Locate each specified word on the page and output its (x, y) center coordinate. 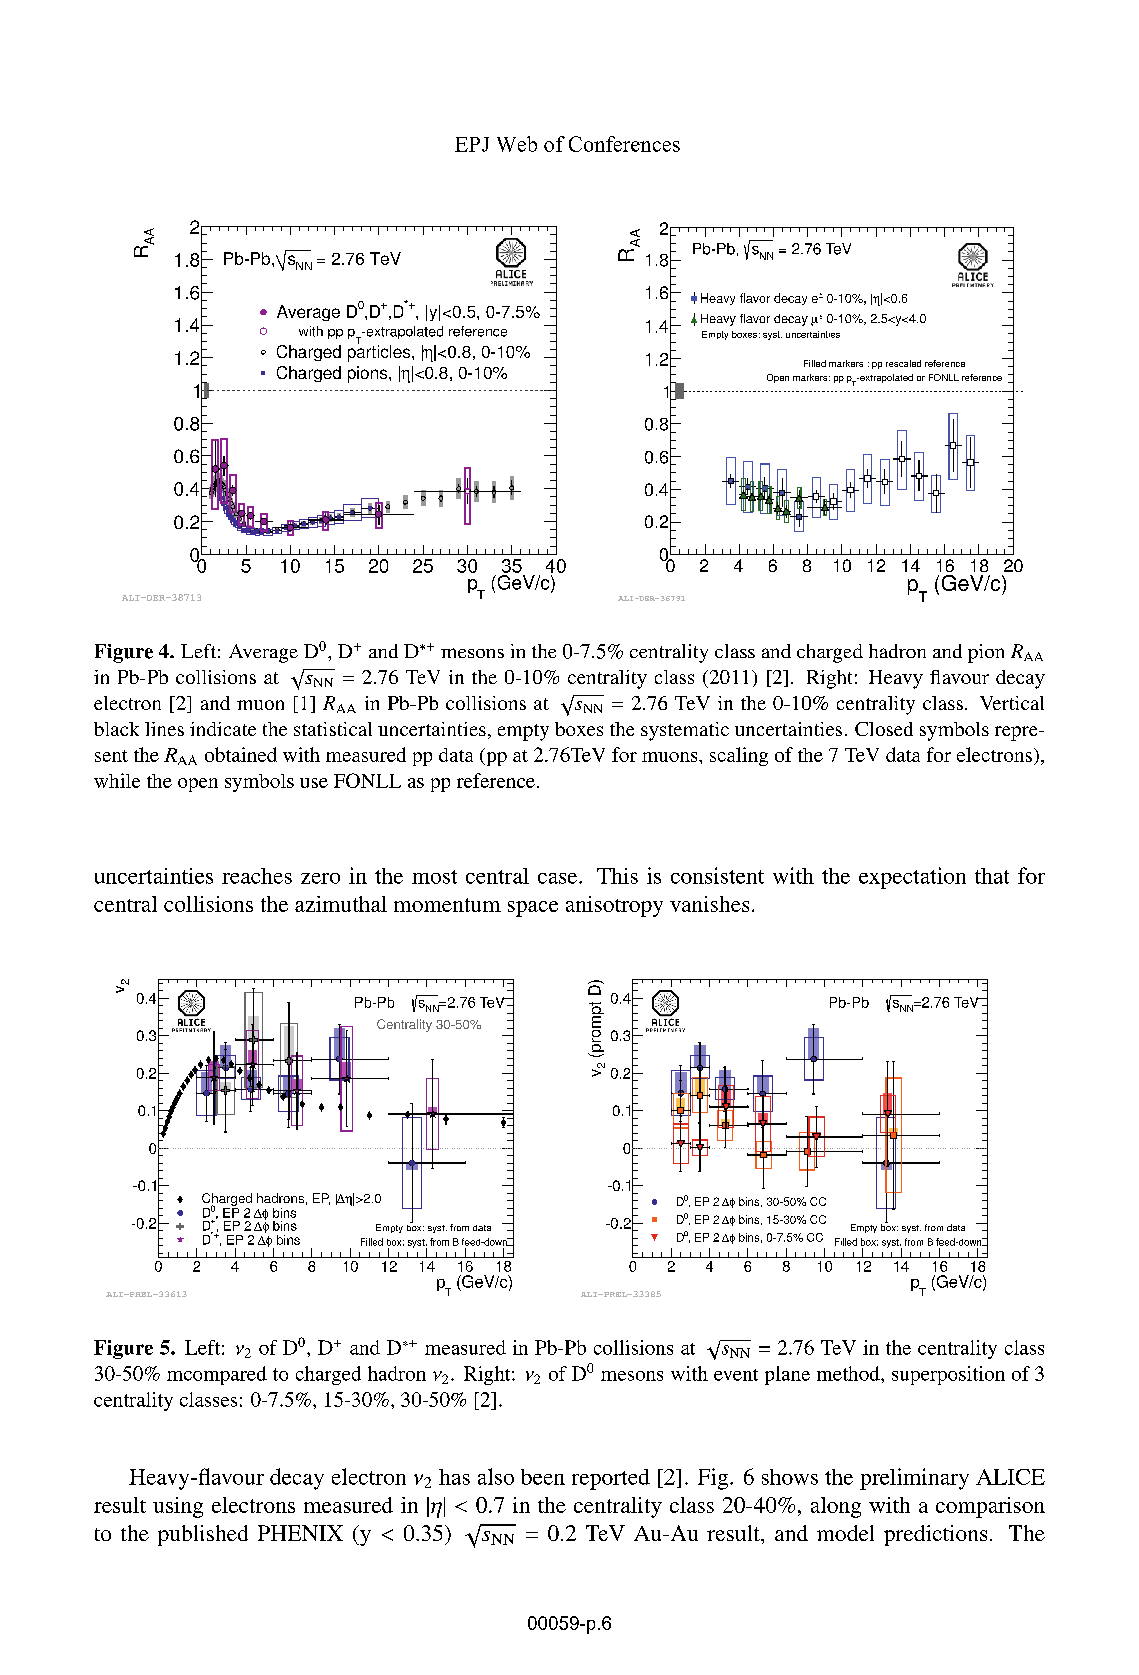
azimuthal (341, 904)
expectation (912, 878)
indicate (223, 729)
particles (380, 352)
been (543, 1477)
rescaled (903, 363)
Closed (884, 729)
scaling (739, 756)
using (178, 1507)
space (533, 909)
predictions (935, 1535)
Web (517, 144)
